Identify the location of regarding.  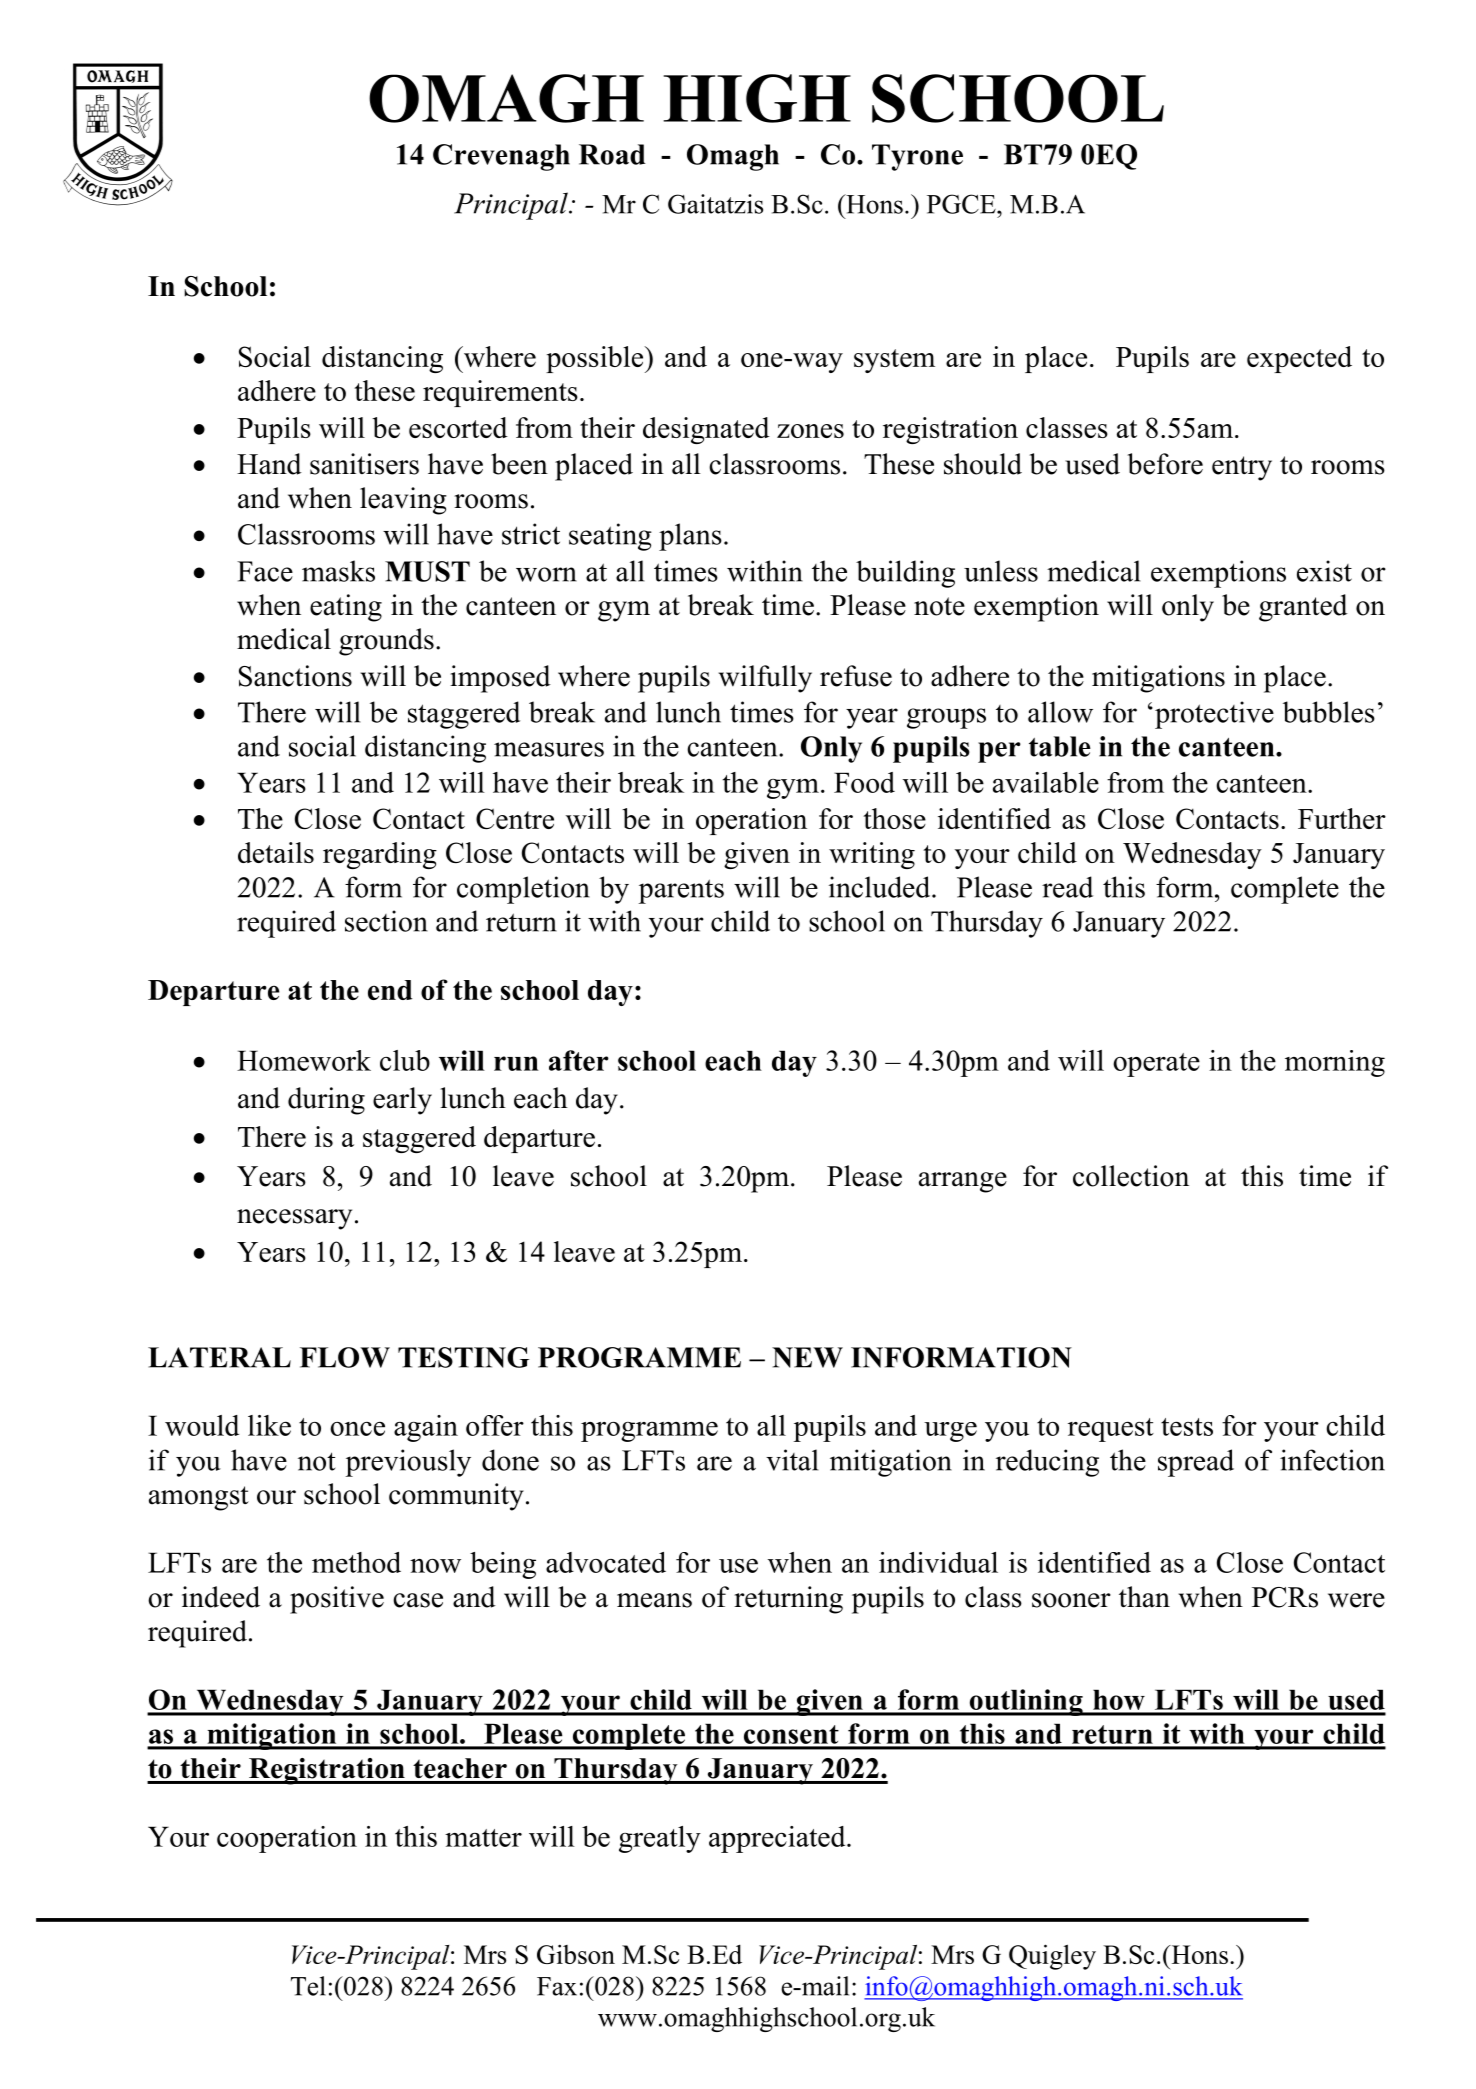
(380, 855).
